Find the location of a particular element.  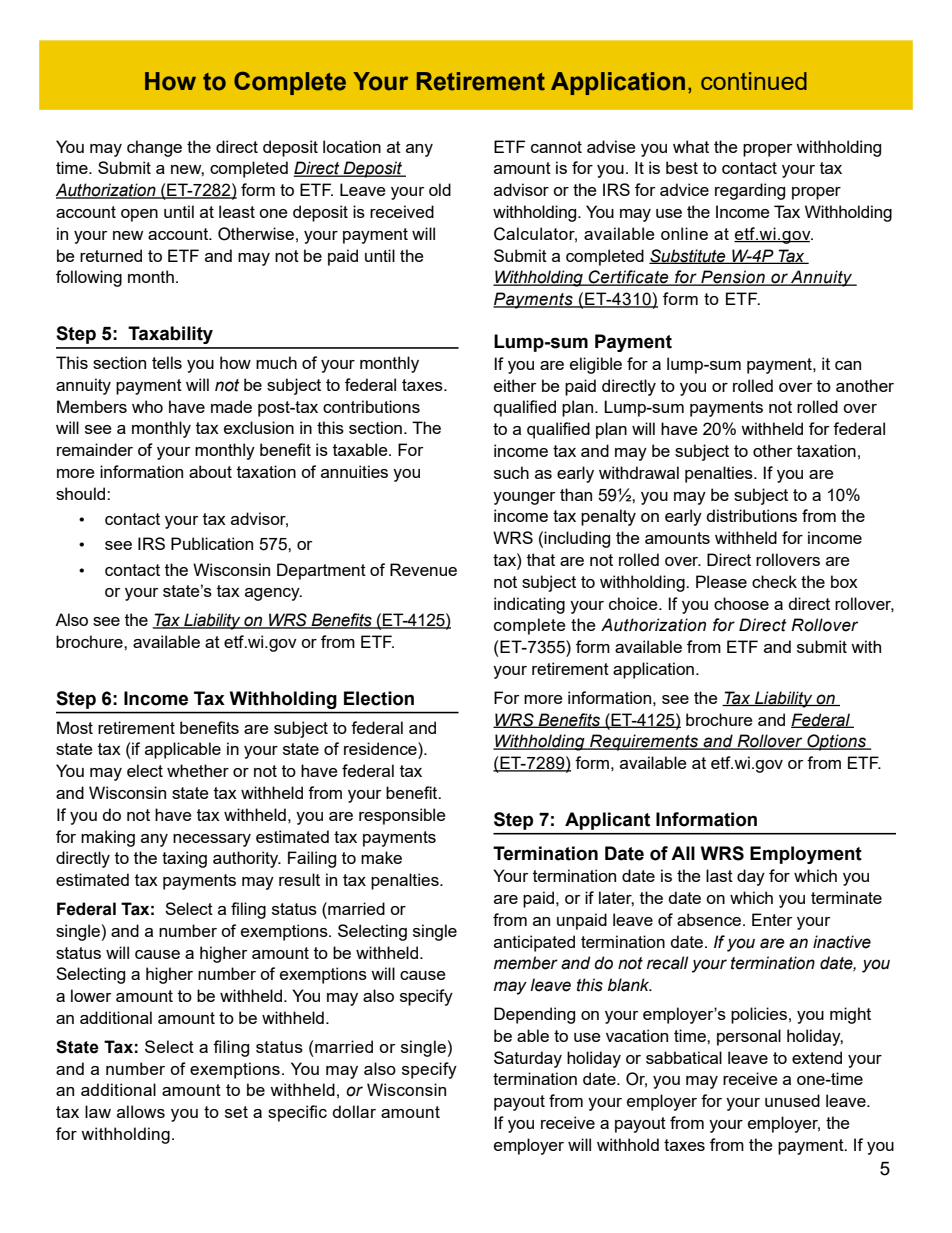

continued is located at coordinates (754, 81).
